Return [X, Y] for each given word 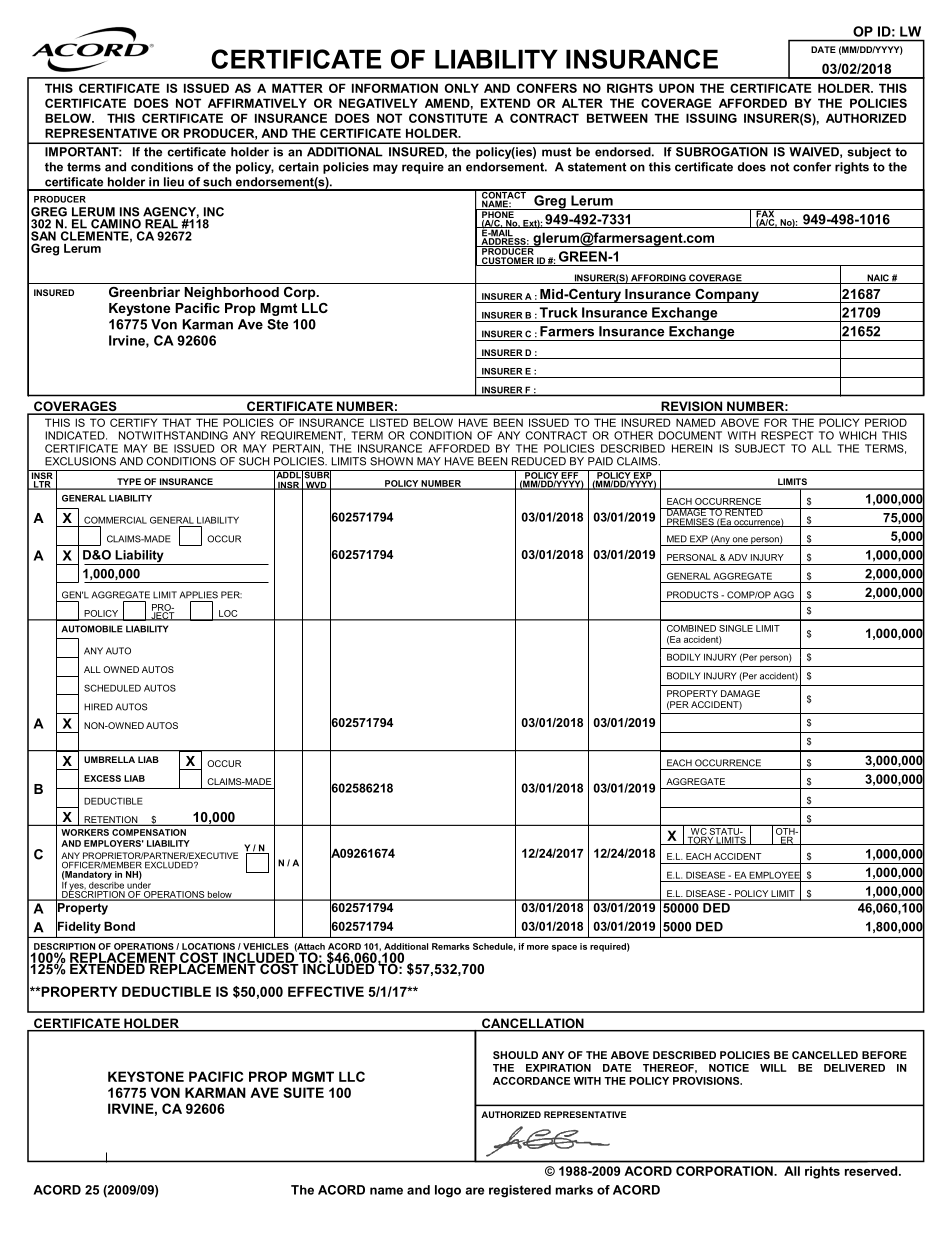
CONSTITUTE [448, 118]
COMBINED [691, 628]
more [538, 947]
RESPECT [787, 435]
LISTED [389, 422]
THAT [176, 422]
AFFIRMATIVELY [257, 103]
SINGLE [736, 628]
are [474, 1191]
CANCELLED [825, 1055]
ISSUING [711, 118]
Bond [119, 926]
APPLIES [198, 595]
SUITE [303, 1092]
